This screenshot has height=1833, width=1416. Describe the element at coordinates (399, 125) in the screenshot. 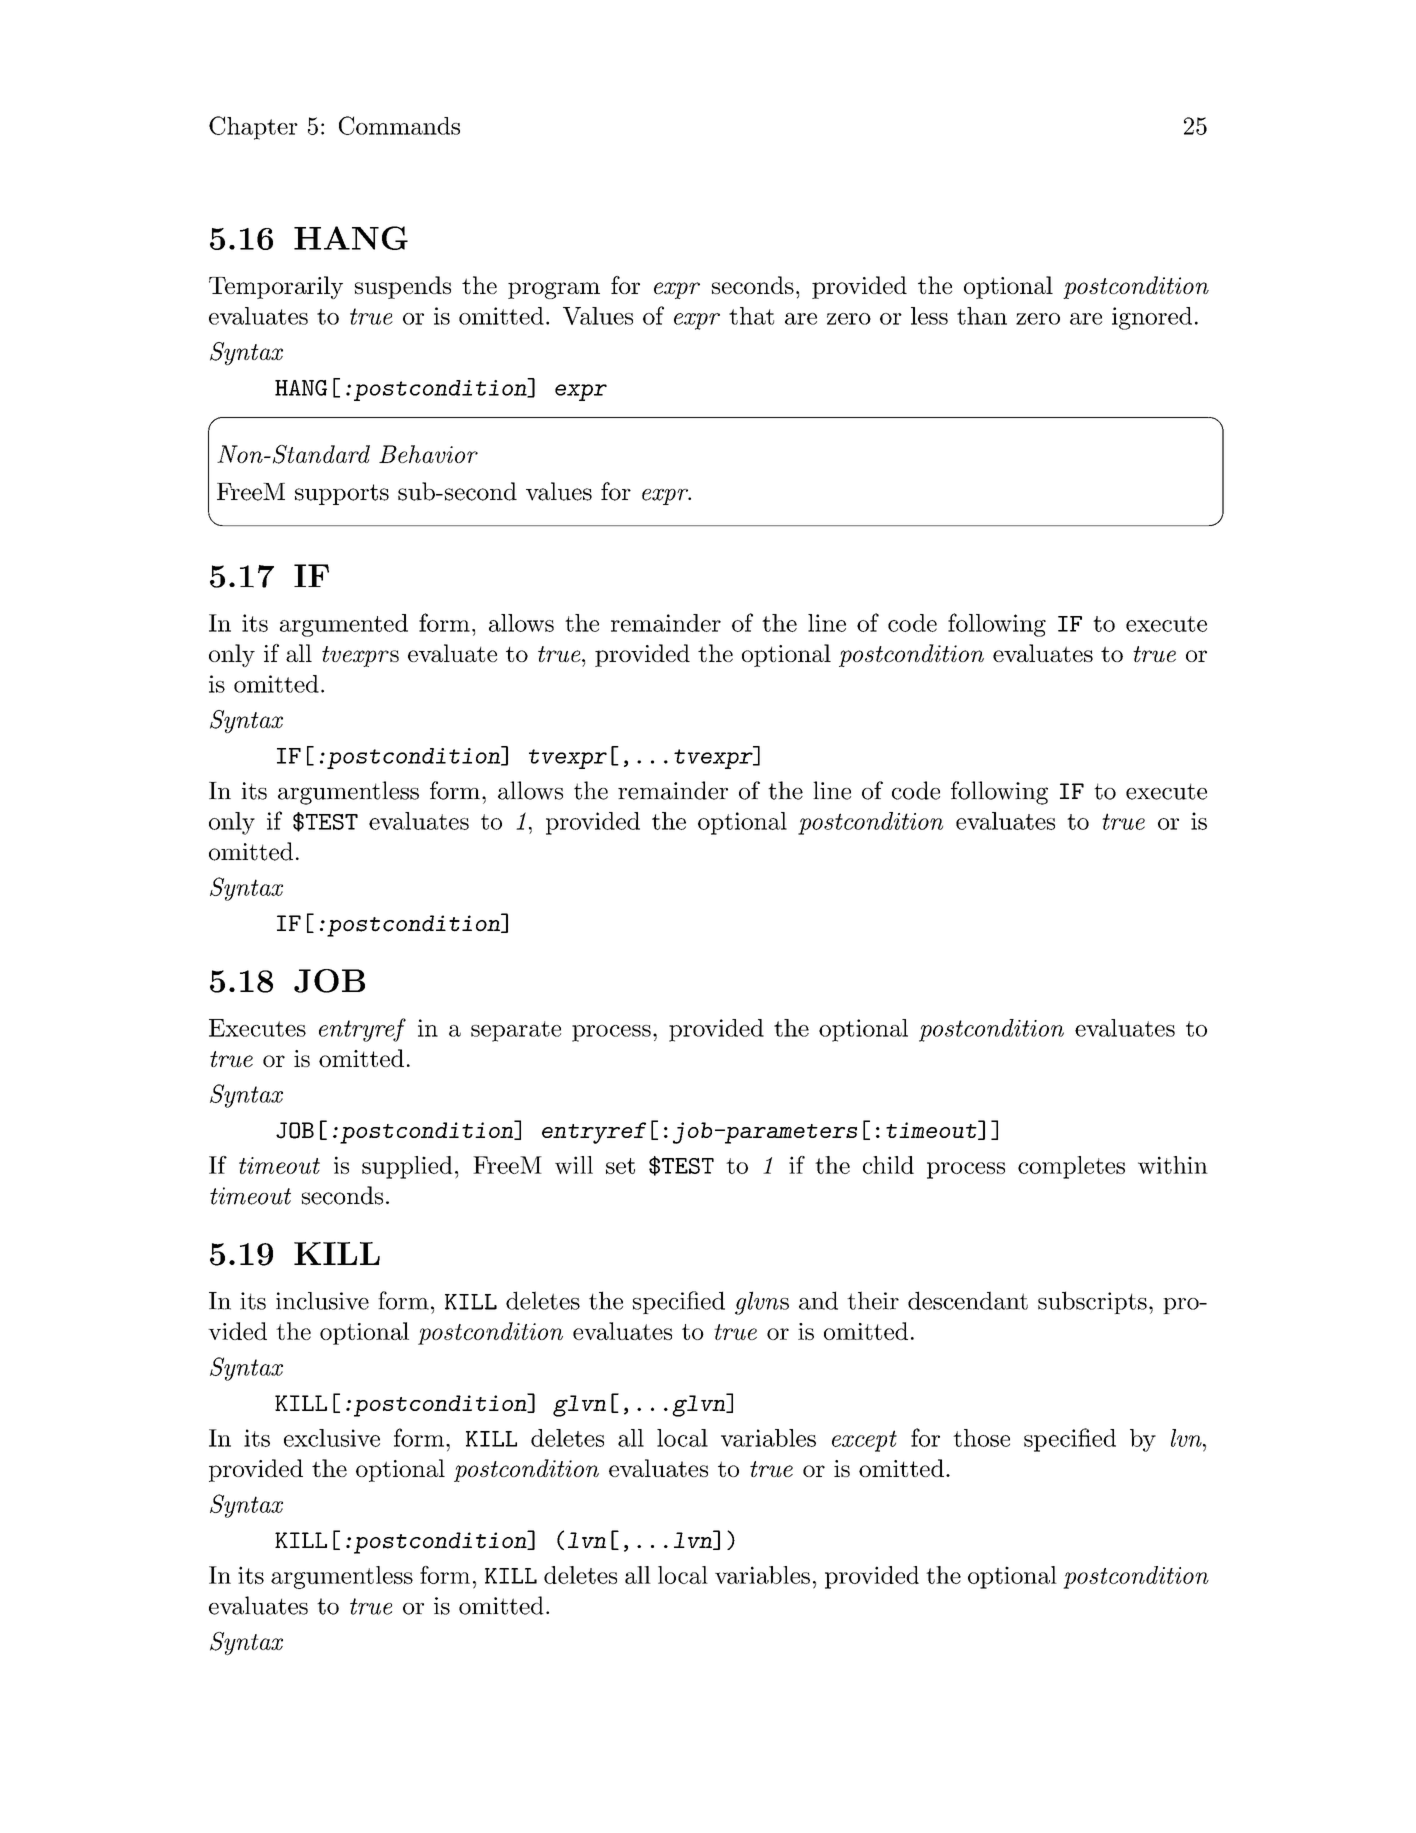

I see `Commands` at that location.
